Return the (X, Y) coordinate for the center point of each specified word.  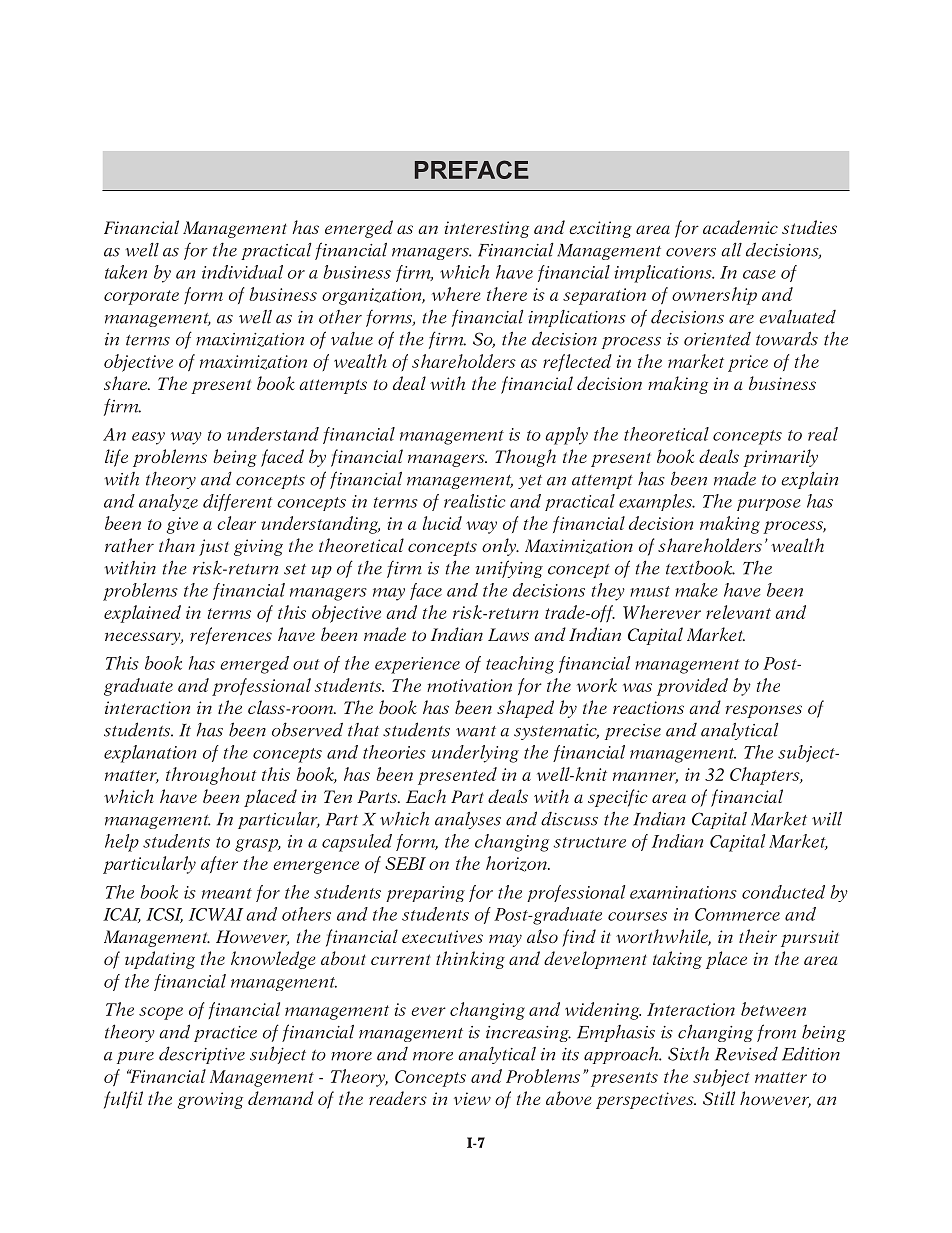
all (731, 249)
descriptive (202, 1055)
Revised (746, 1054)
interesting (486, 229)
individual (242, 272)
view (472, 1098)
